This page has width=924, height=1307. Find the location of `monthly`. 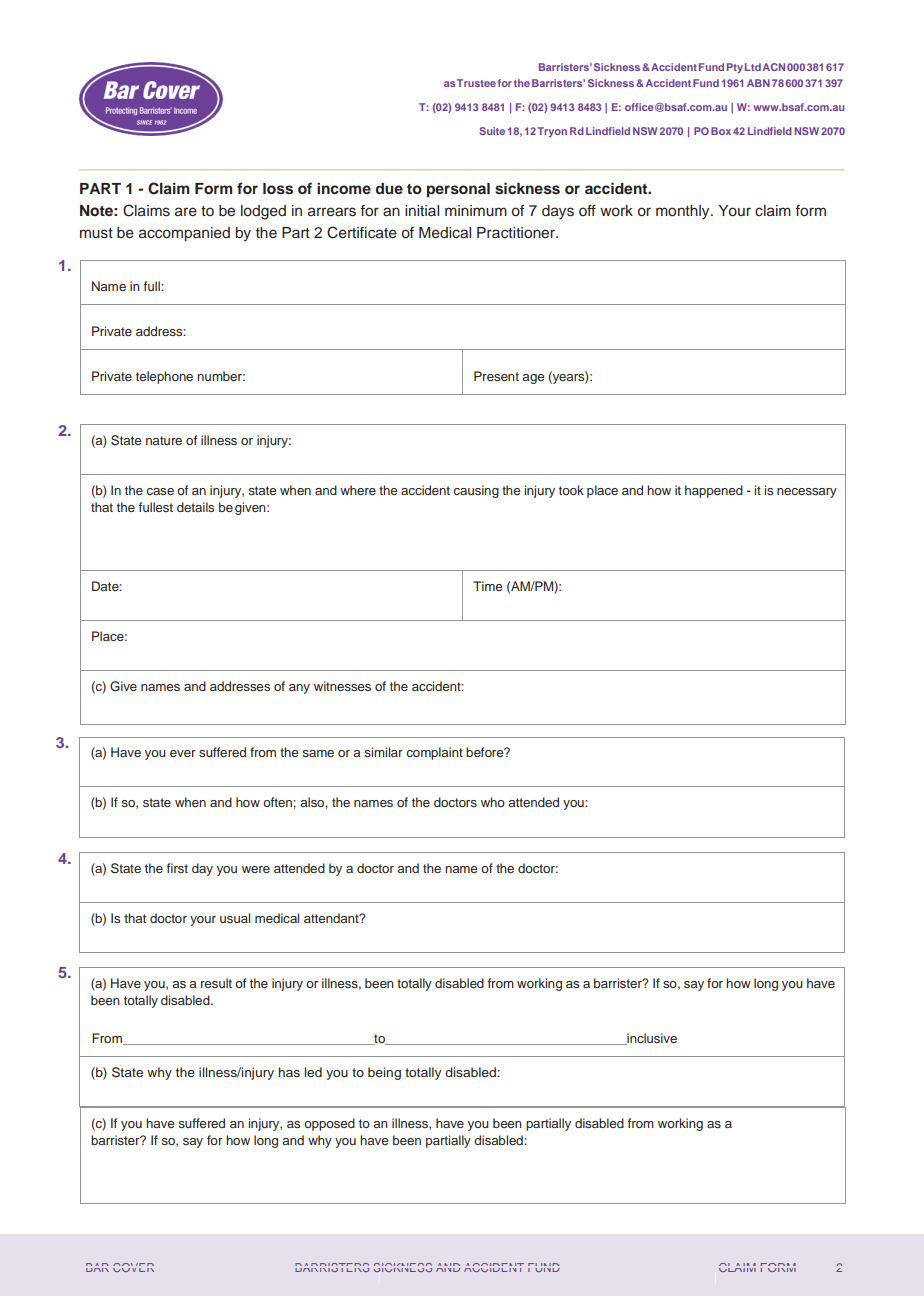

monthly is located at coordinates (684, 212).
